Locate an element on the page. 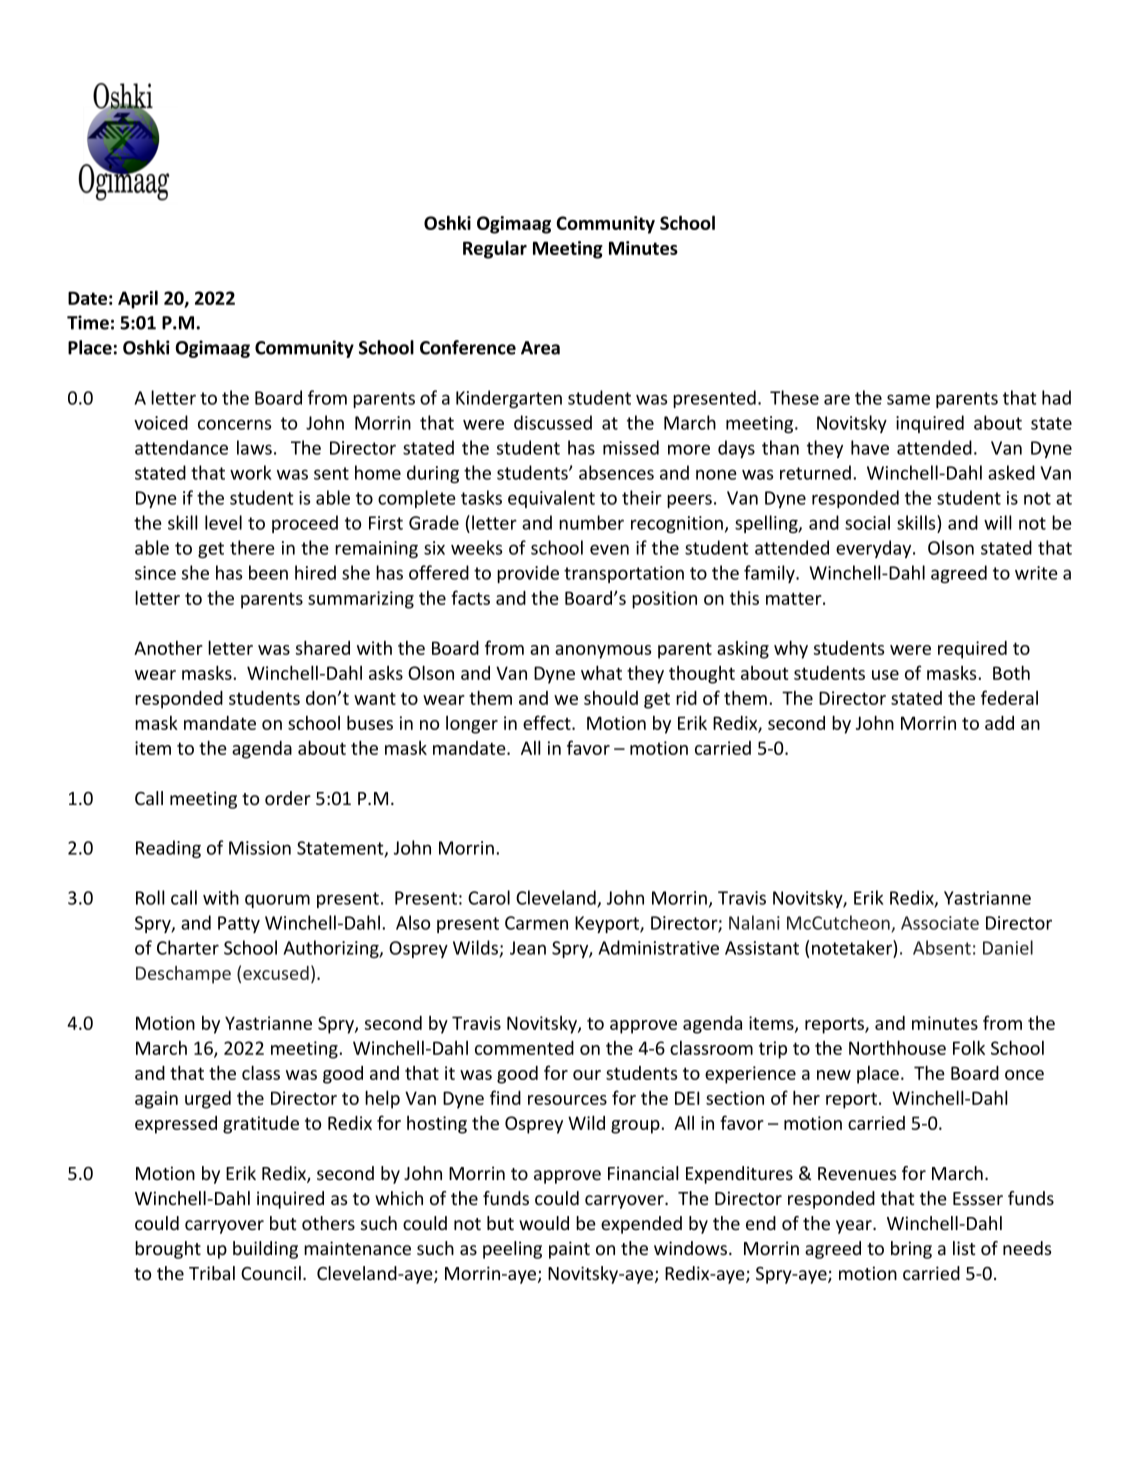 The height and width of the image is (1475, 1139). paint is located at coordinates (569, 1250).
